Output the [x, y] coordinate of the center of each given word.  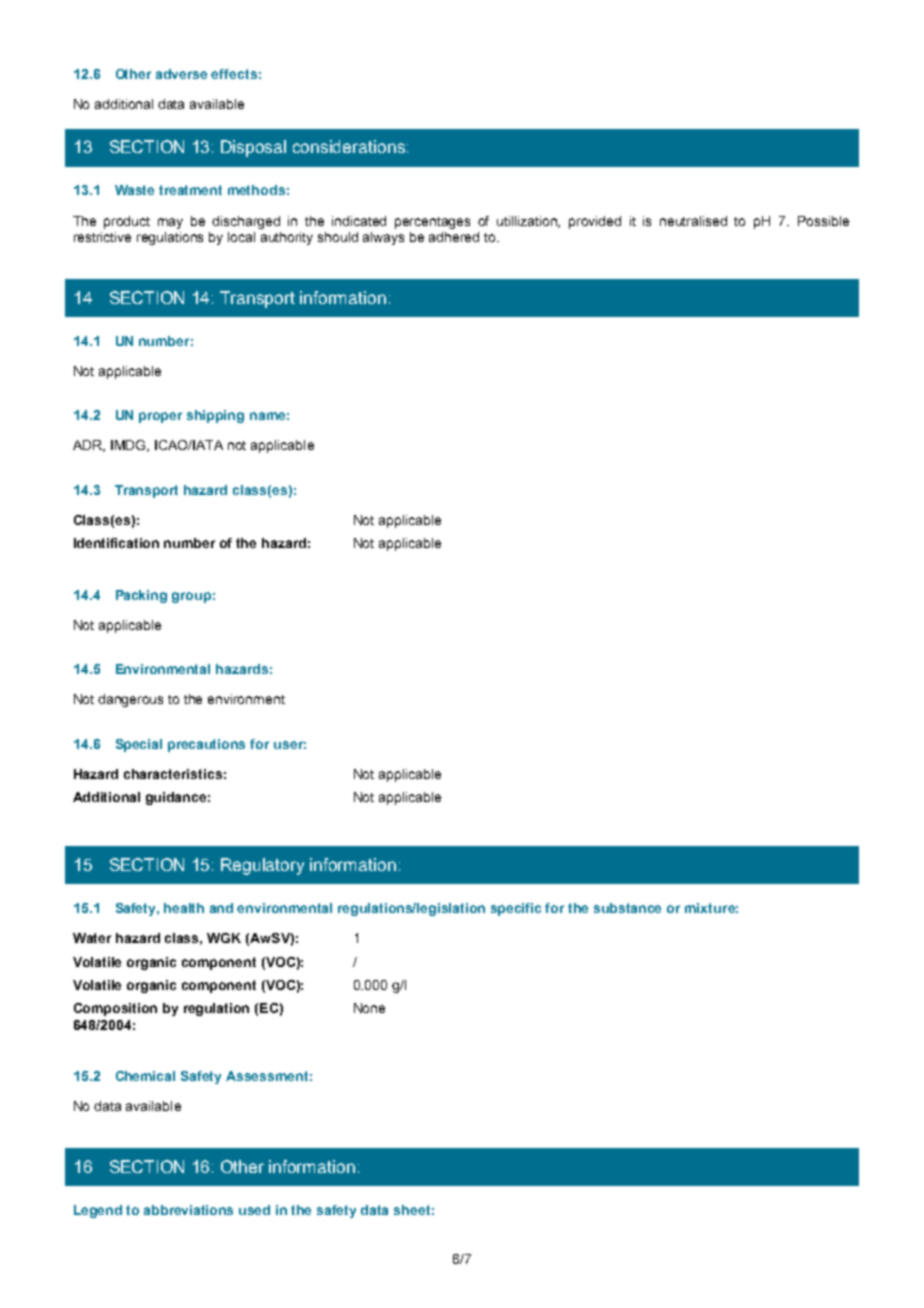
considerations [349, 146]
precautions [206, 745]
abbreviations [188, 1210]
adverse [181, 74]
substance [627, 908]
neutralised [693, 221]
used [254, 1210]
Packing [141, 596]
